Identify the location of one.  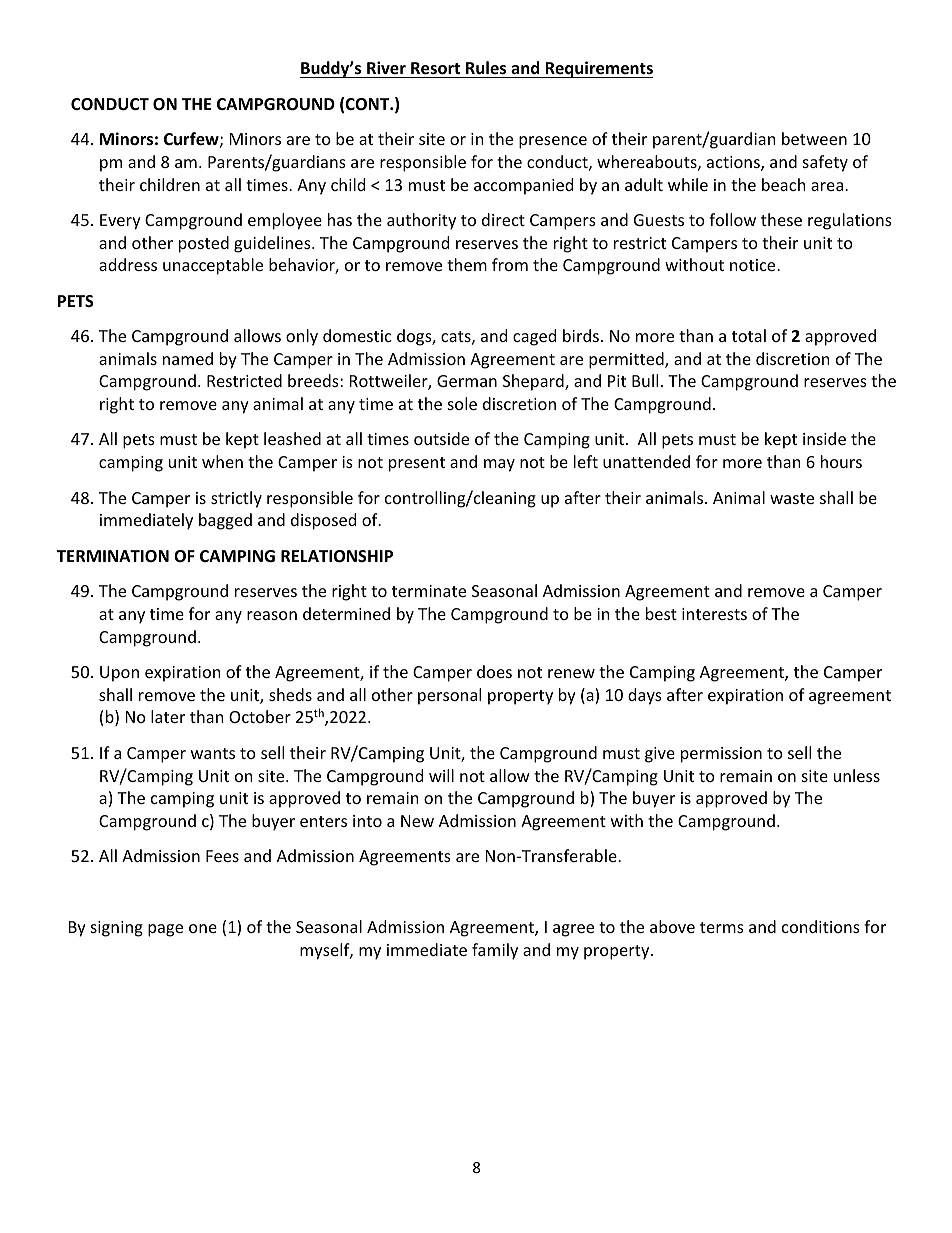
(203, 928).
